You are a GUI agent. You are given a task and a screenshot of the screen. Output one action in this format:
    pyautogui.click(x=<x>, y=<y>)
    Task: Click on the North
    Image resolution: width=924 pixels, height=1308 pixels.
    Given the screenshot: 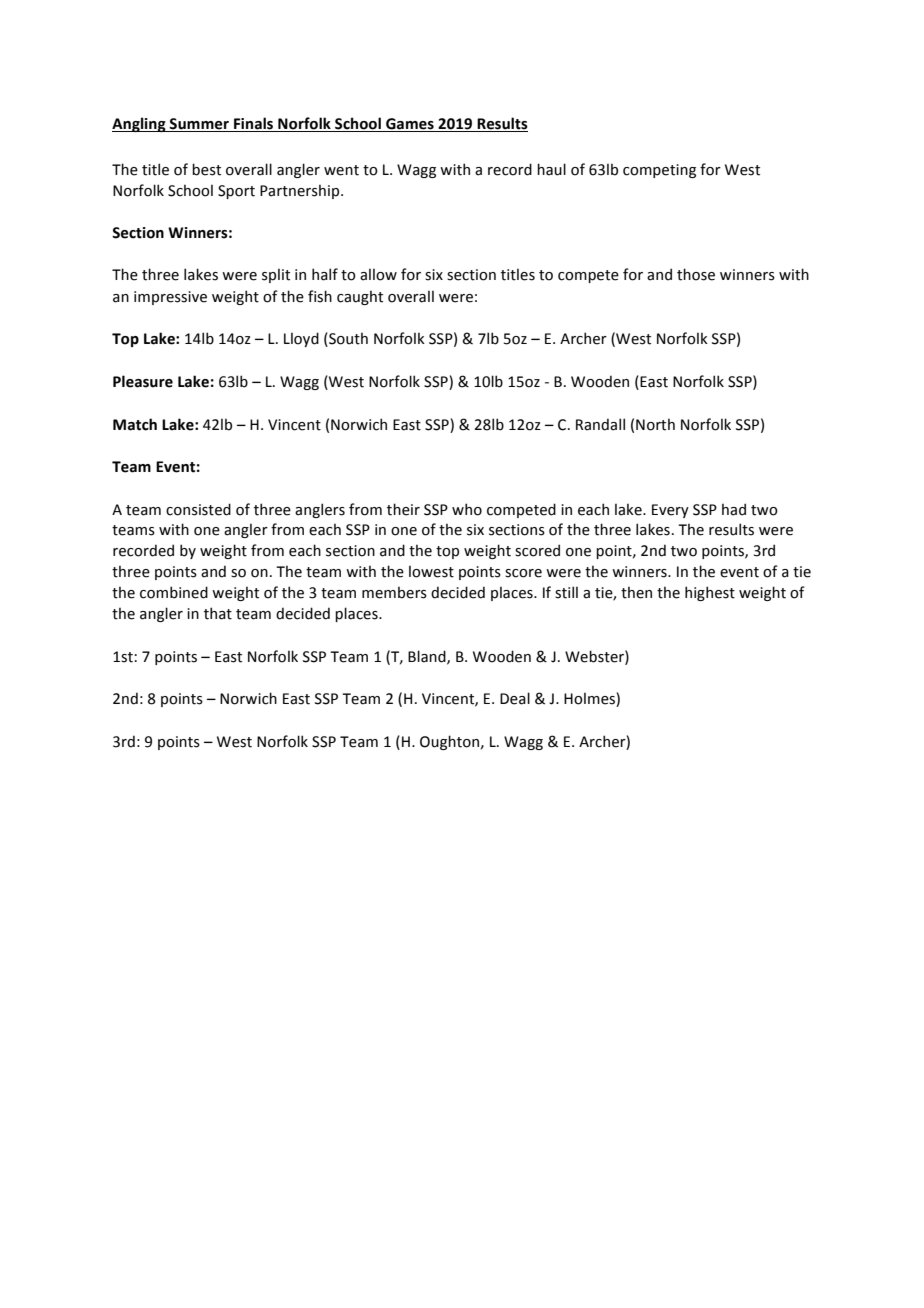 What is the action you would take?
    pyautogui.click(x=655, y=424)
